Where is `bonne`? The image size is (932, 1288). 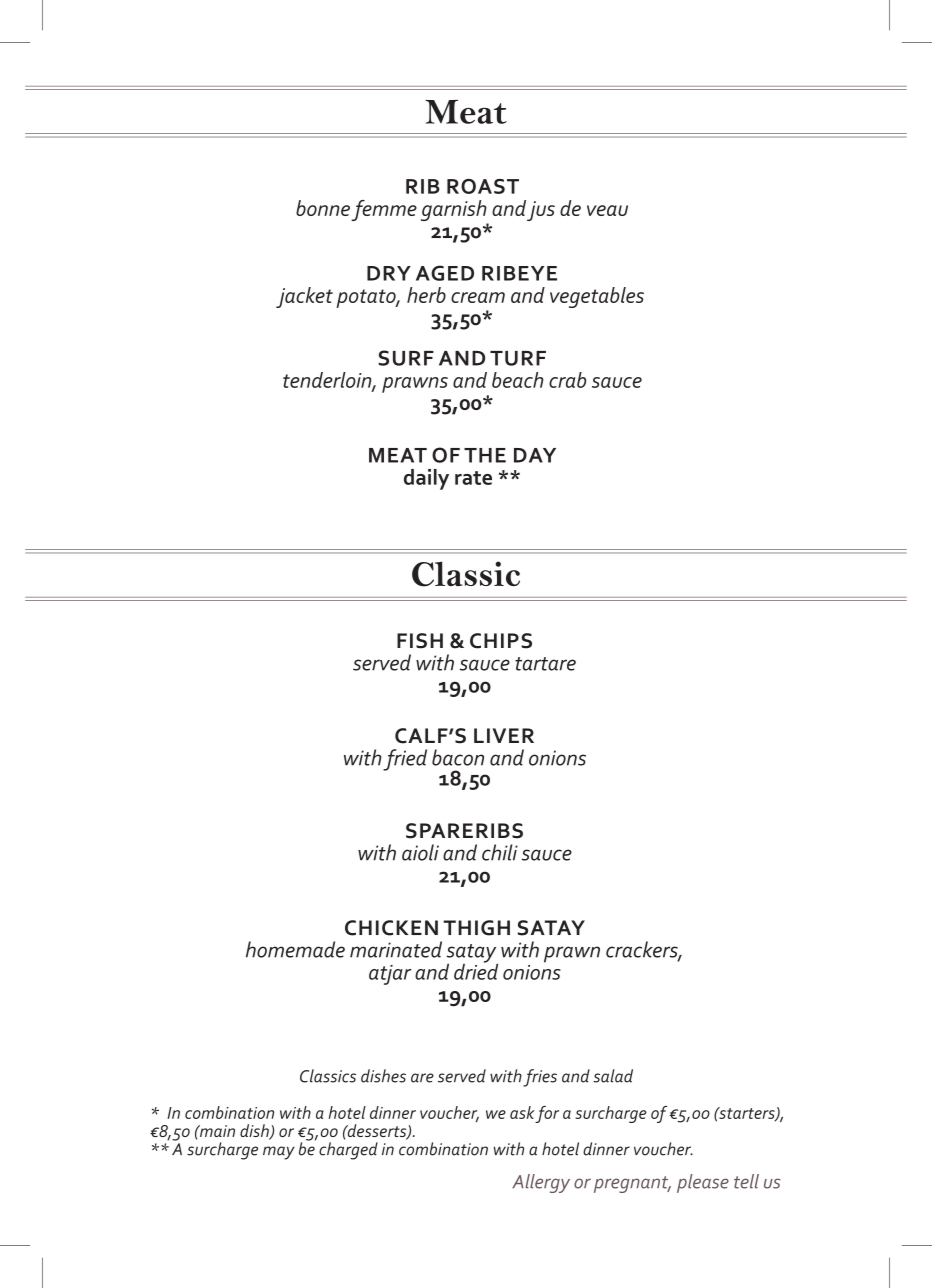
bonne is located at coordinates (323, 208).
